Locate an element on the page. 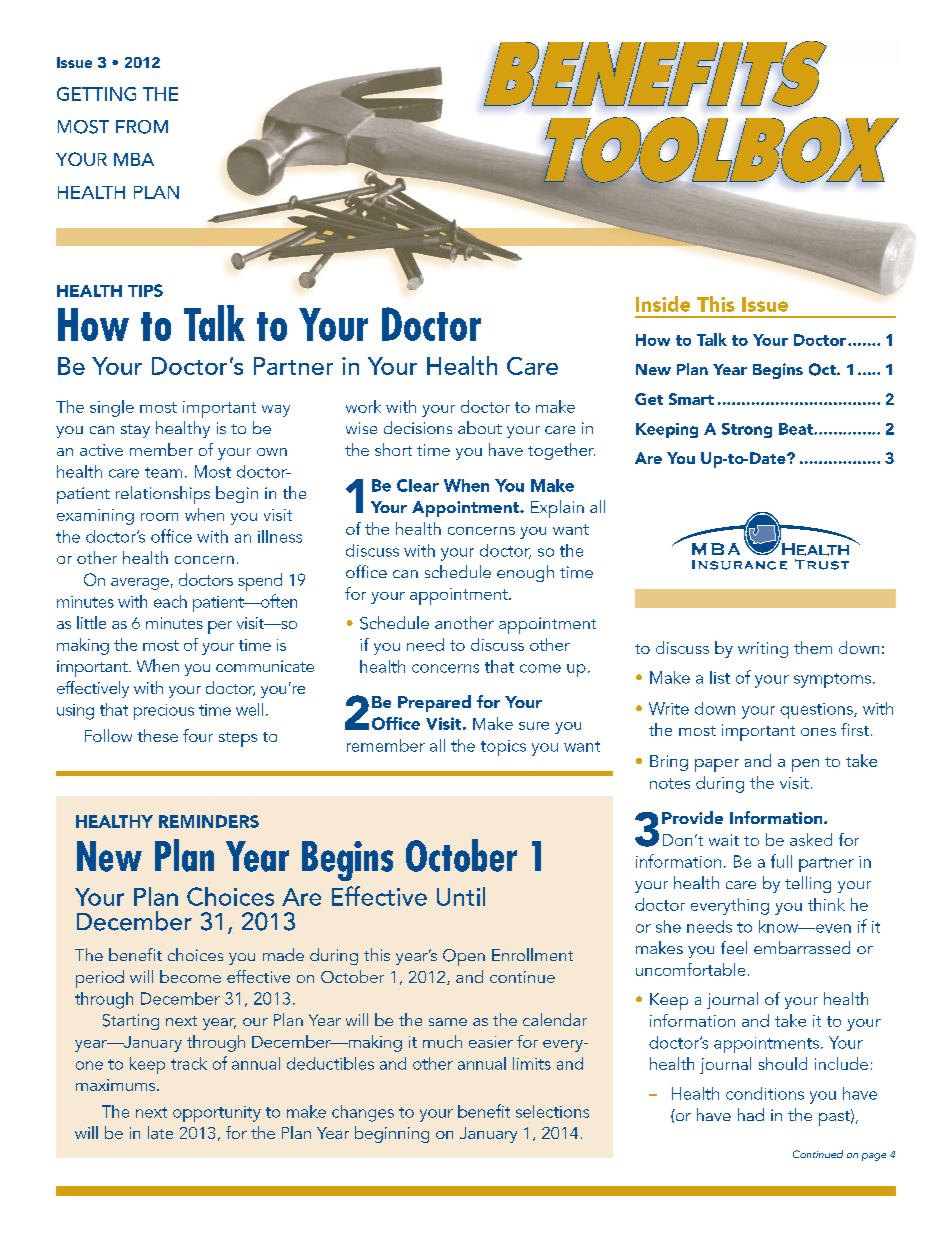 The image size is (952, 1233). enough is located at coordinates (525, 573).
